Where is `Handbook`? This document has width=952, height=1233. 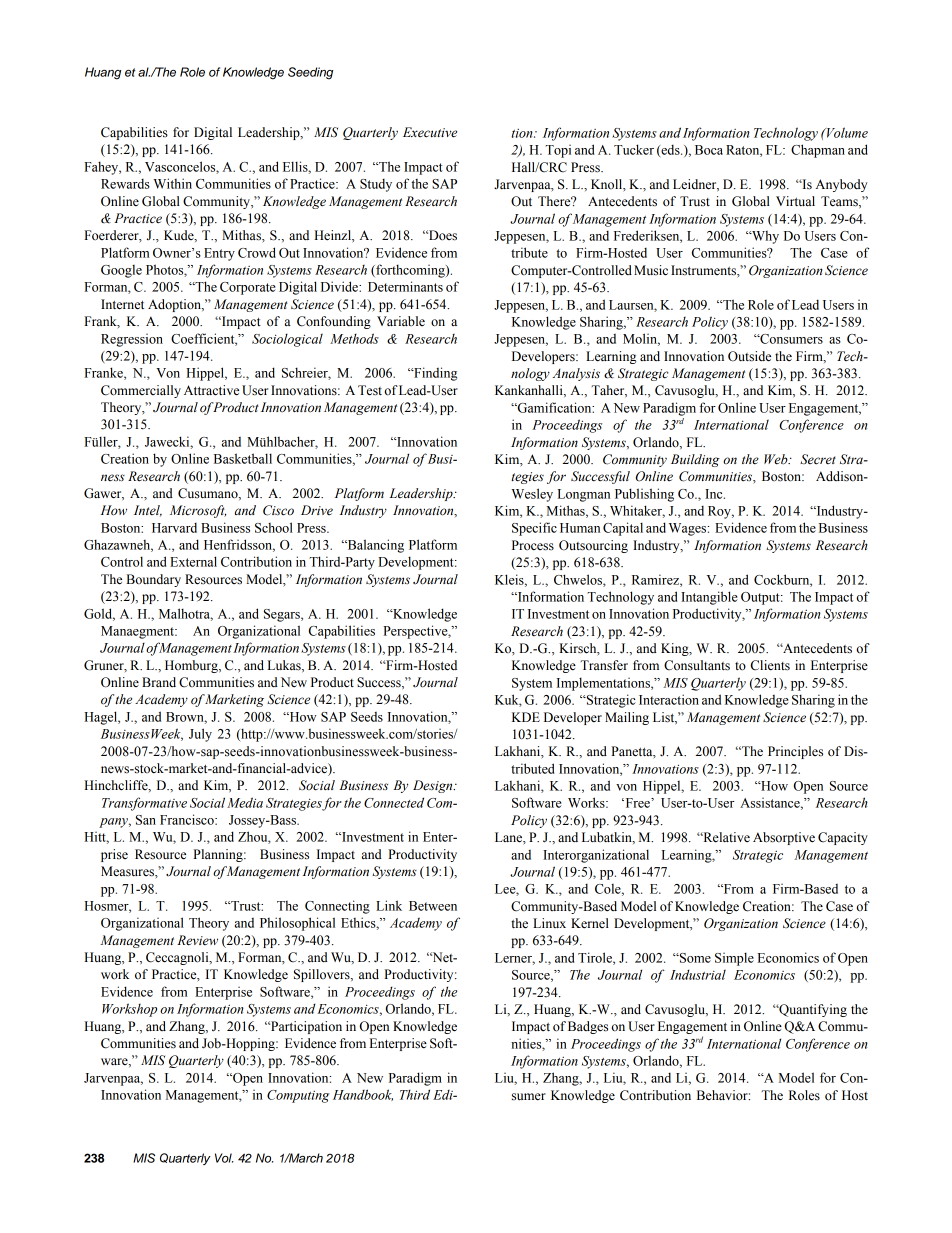
Handbook is located at coordinates (363, 1095).
